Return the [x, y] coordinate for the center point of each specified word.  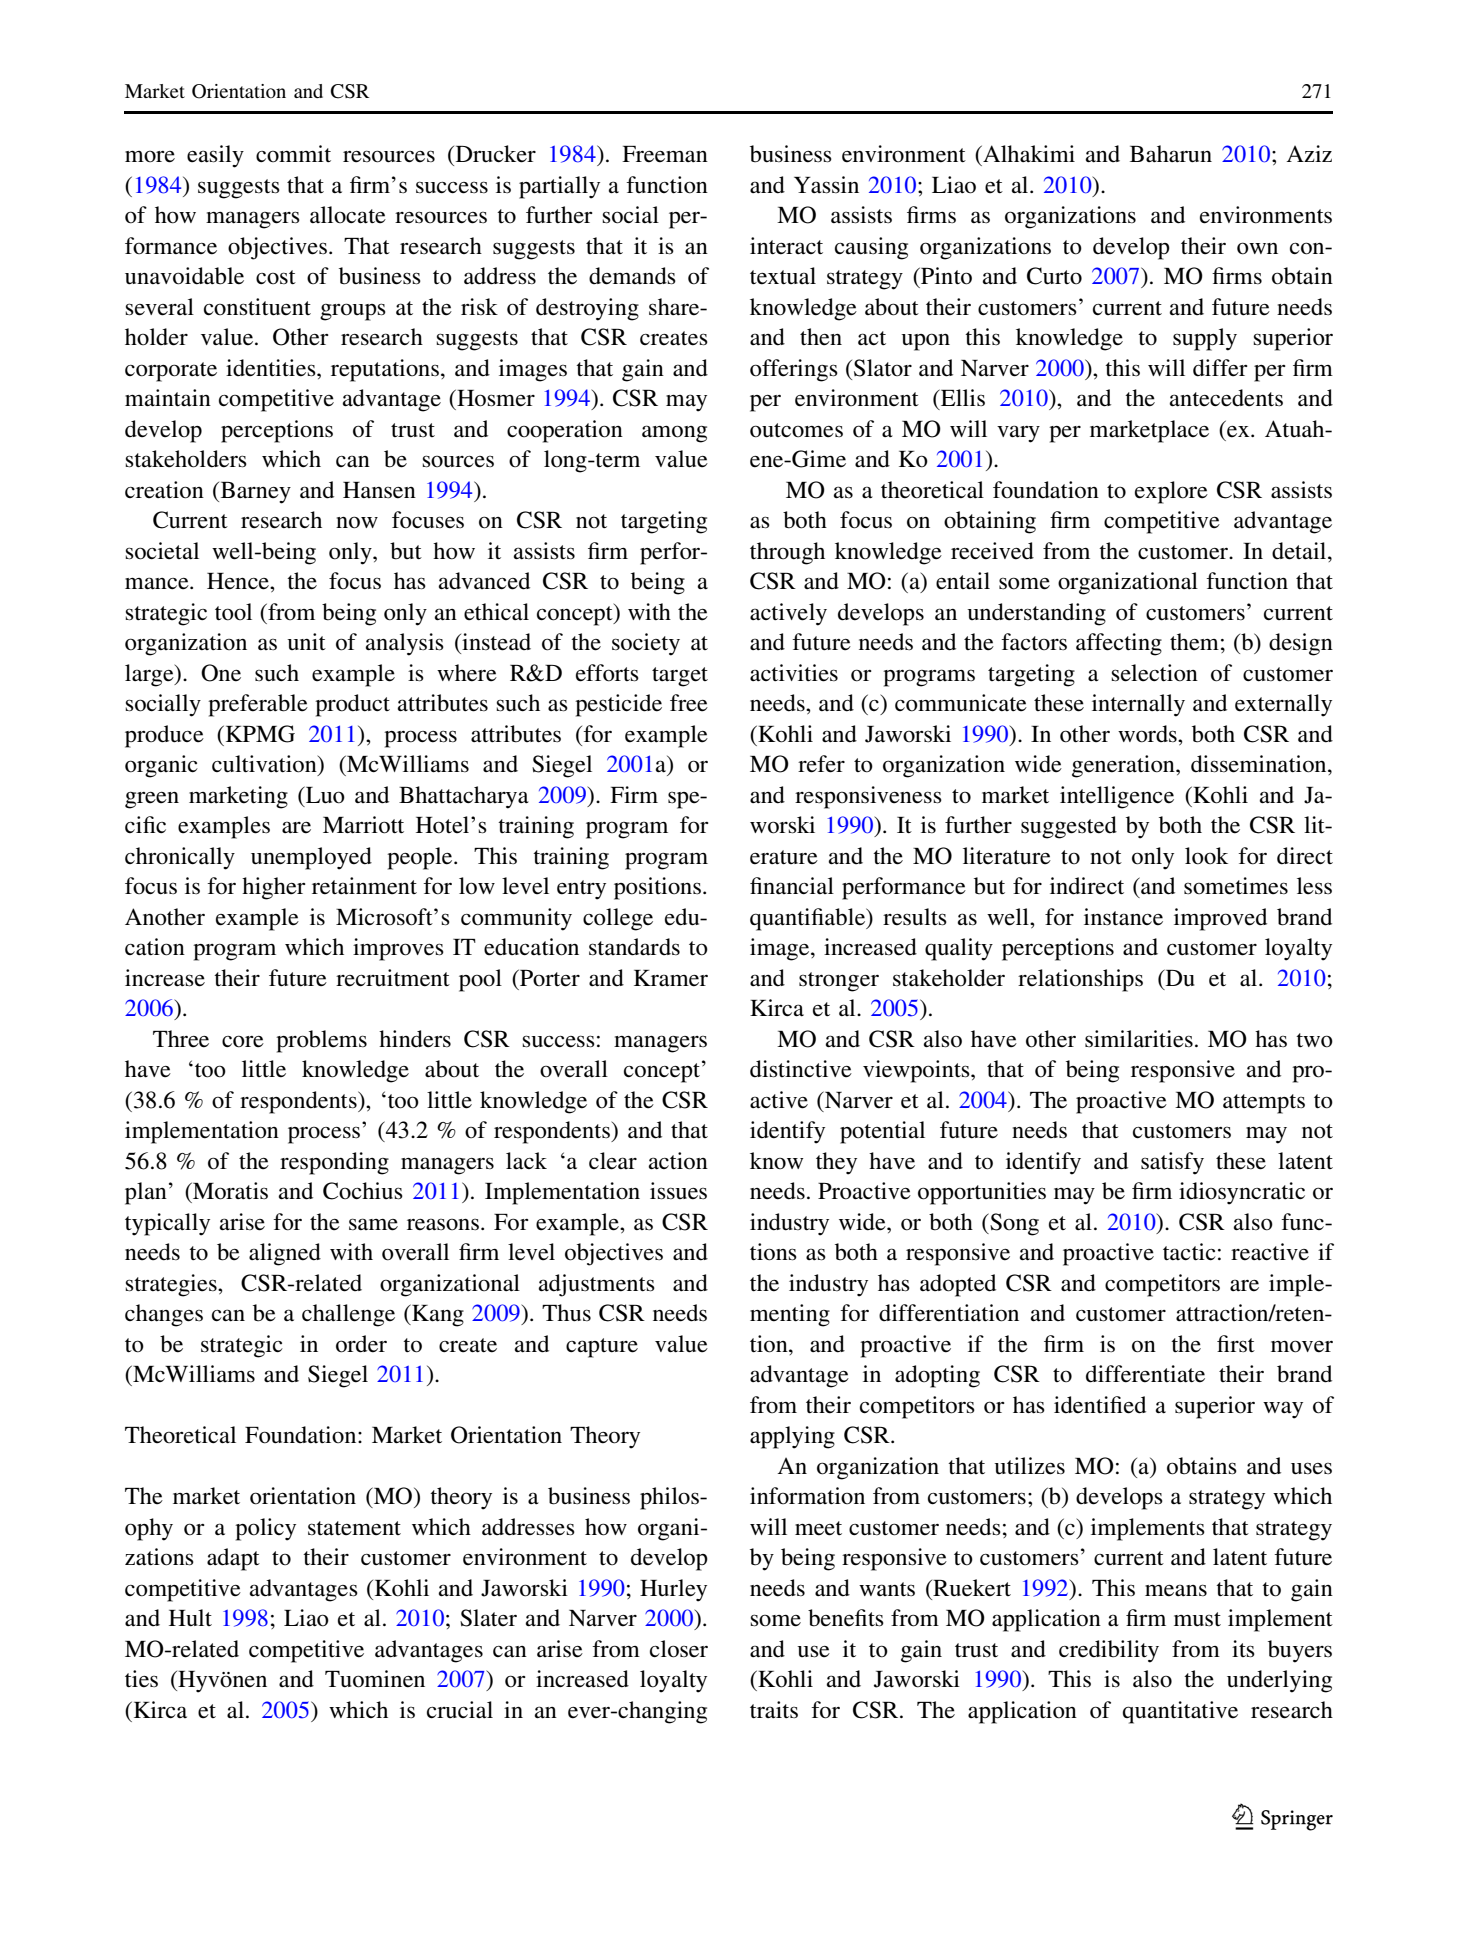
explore [1171, 492]
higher [274, 888]
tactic [1189, 1251]
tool [233, 612]
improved [1220, 919]
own [1257, 248]
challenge [348, 1315]
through [787, 553]
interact [786, 246]
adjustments [597, 1285]
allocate [348, 215]
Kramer [671, 978]
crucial [460, 1710]
